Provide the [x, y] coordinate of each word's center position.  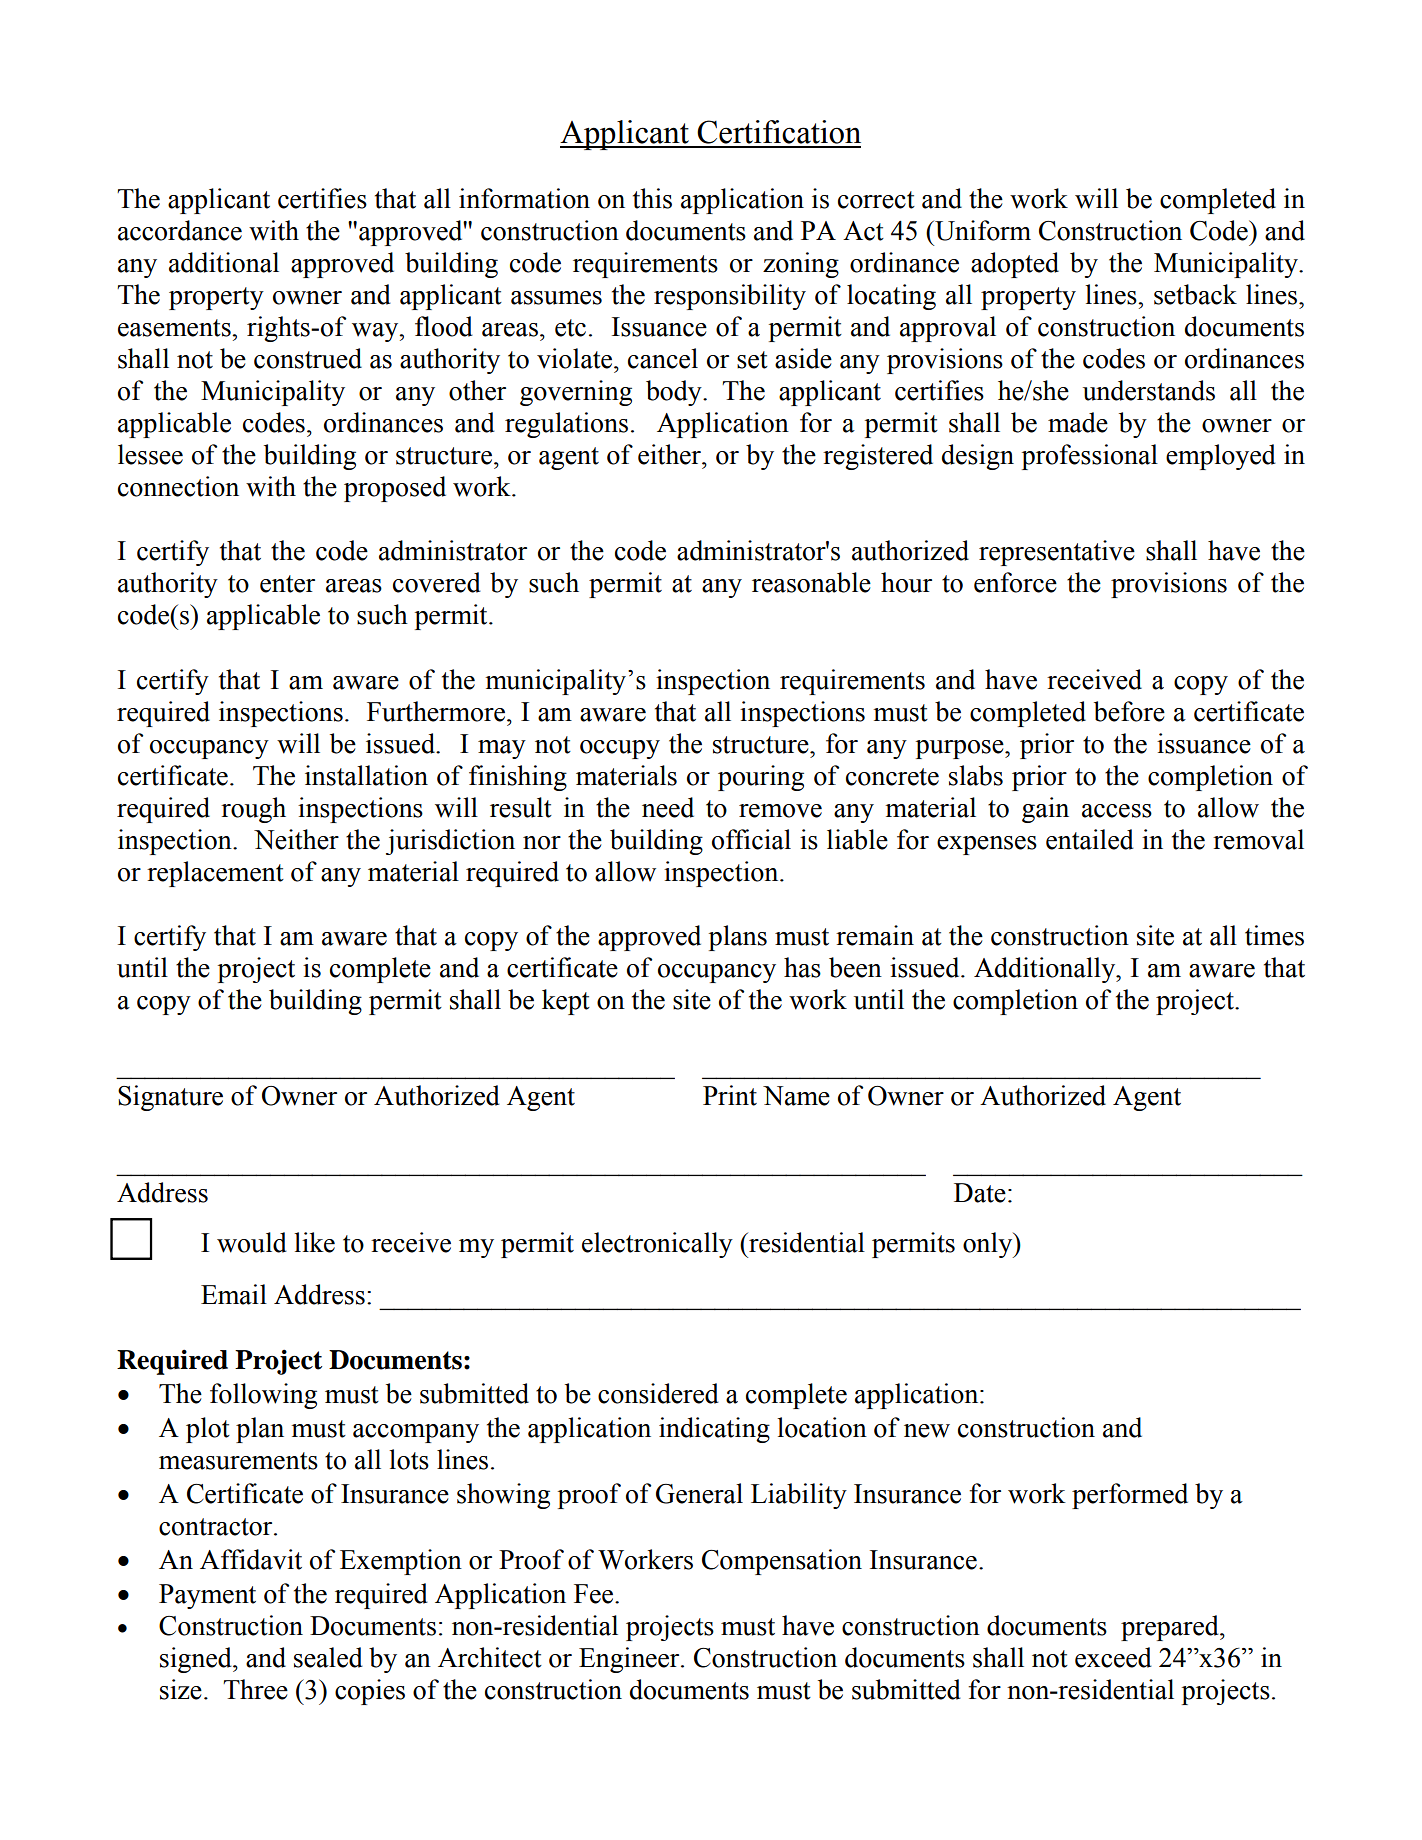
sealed [328, 1657]
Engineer [630, 1660]
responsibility [730, 297]
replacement [215, 874]
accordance [180, 230]
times [1274, 935]
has [802, 967]
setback [1195, 294]
